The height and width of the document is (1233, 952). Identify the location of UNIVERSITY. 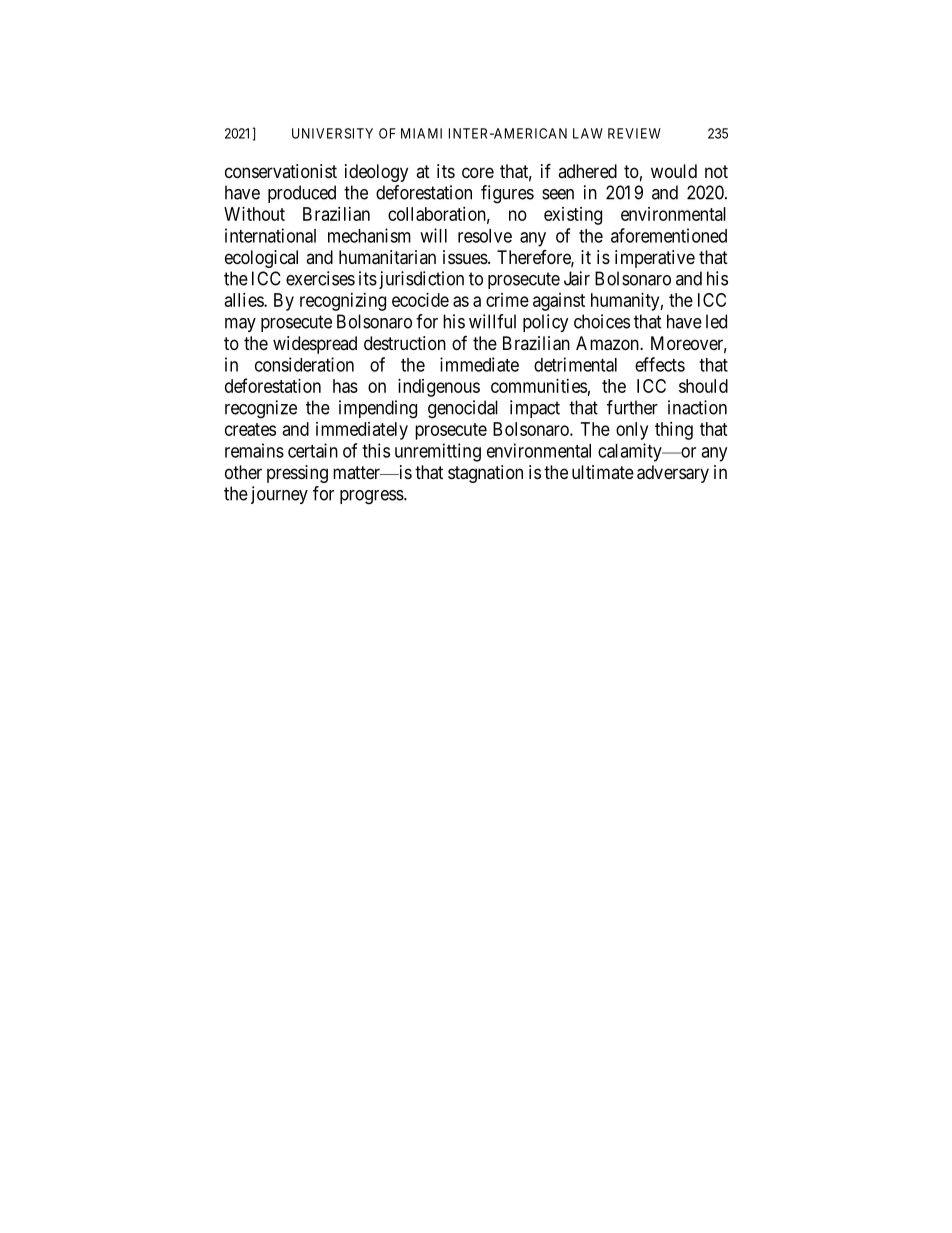
(332, 133).
